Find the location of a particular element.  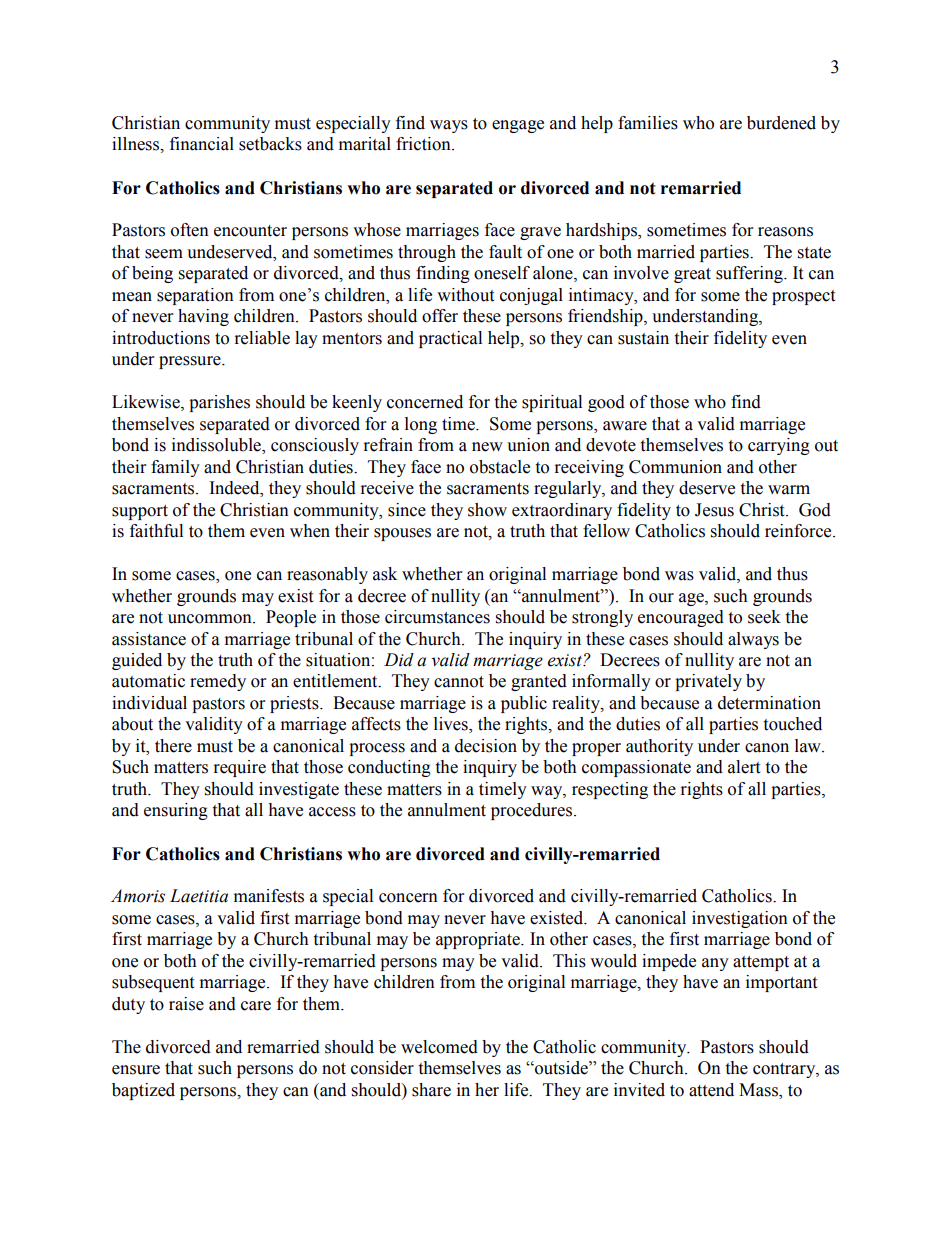

carrying is located at coordinates (779, 446).
